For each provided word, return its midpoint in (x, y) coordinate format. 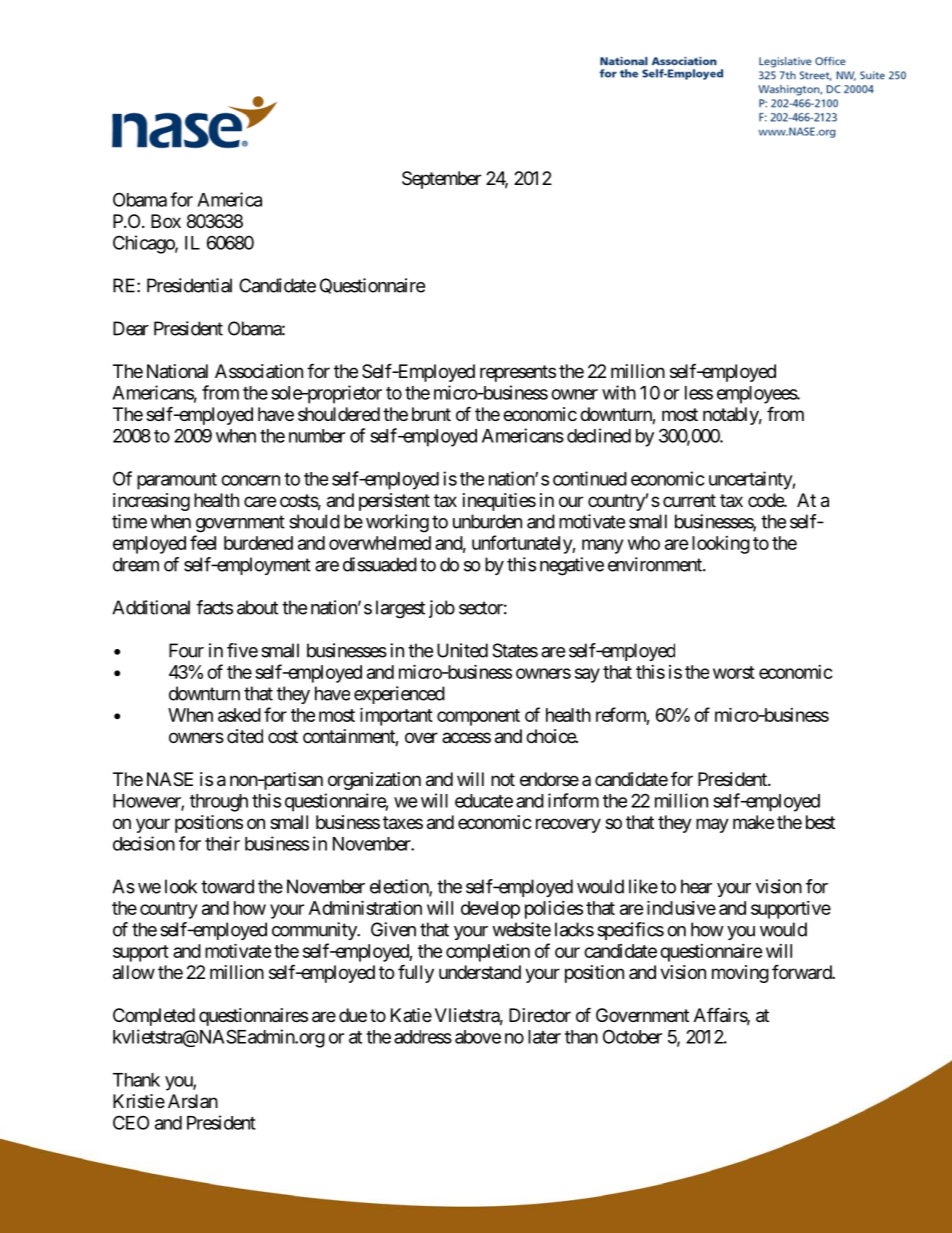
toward (227, 886)
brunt (431, 414)
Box (166, 221)
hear (696, 886)
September (441, 180)
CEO (131, 1122)
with (619, 392)
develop (490, 910)
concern (250, 480)
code (766, 500)
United (462, 650)
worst (734, 672)
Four (186, 650)
